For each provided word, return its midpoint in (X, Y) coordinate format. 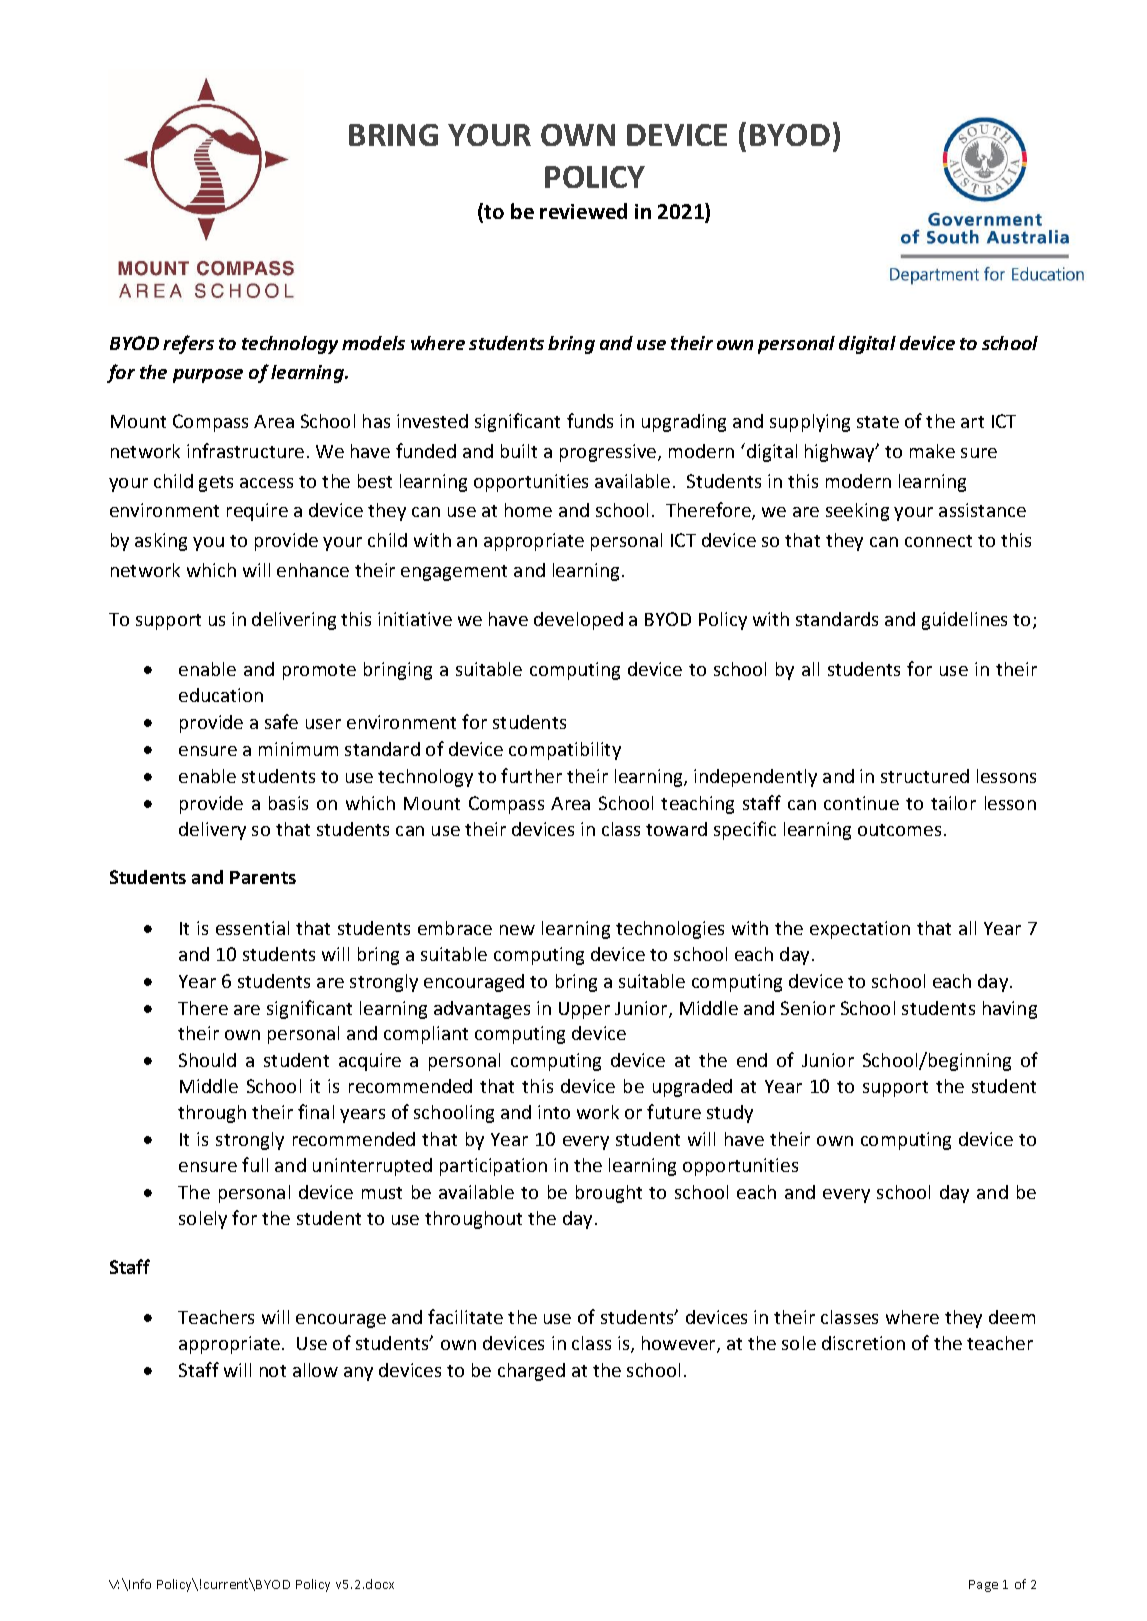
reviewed (583, 211)
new (517, 930)
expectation (860, 930)
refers (188, 344)
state (878, 422)
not (273, 1371)
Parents (263, 877)
